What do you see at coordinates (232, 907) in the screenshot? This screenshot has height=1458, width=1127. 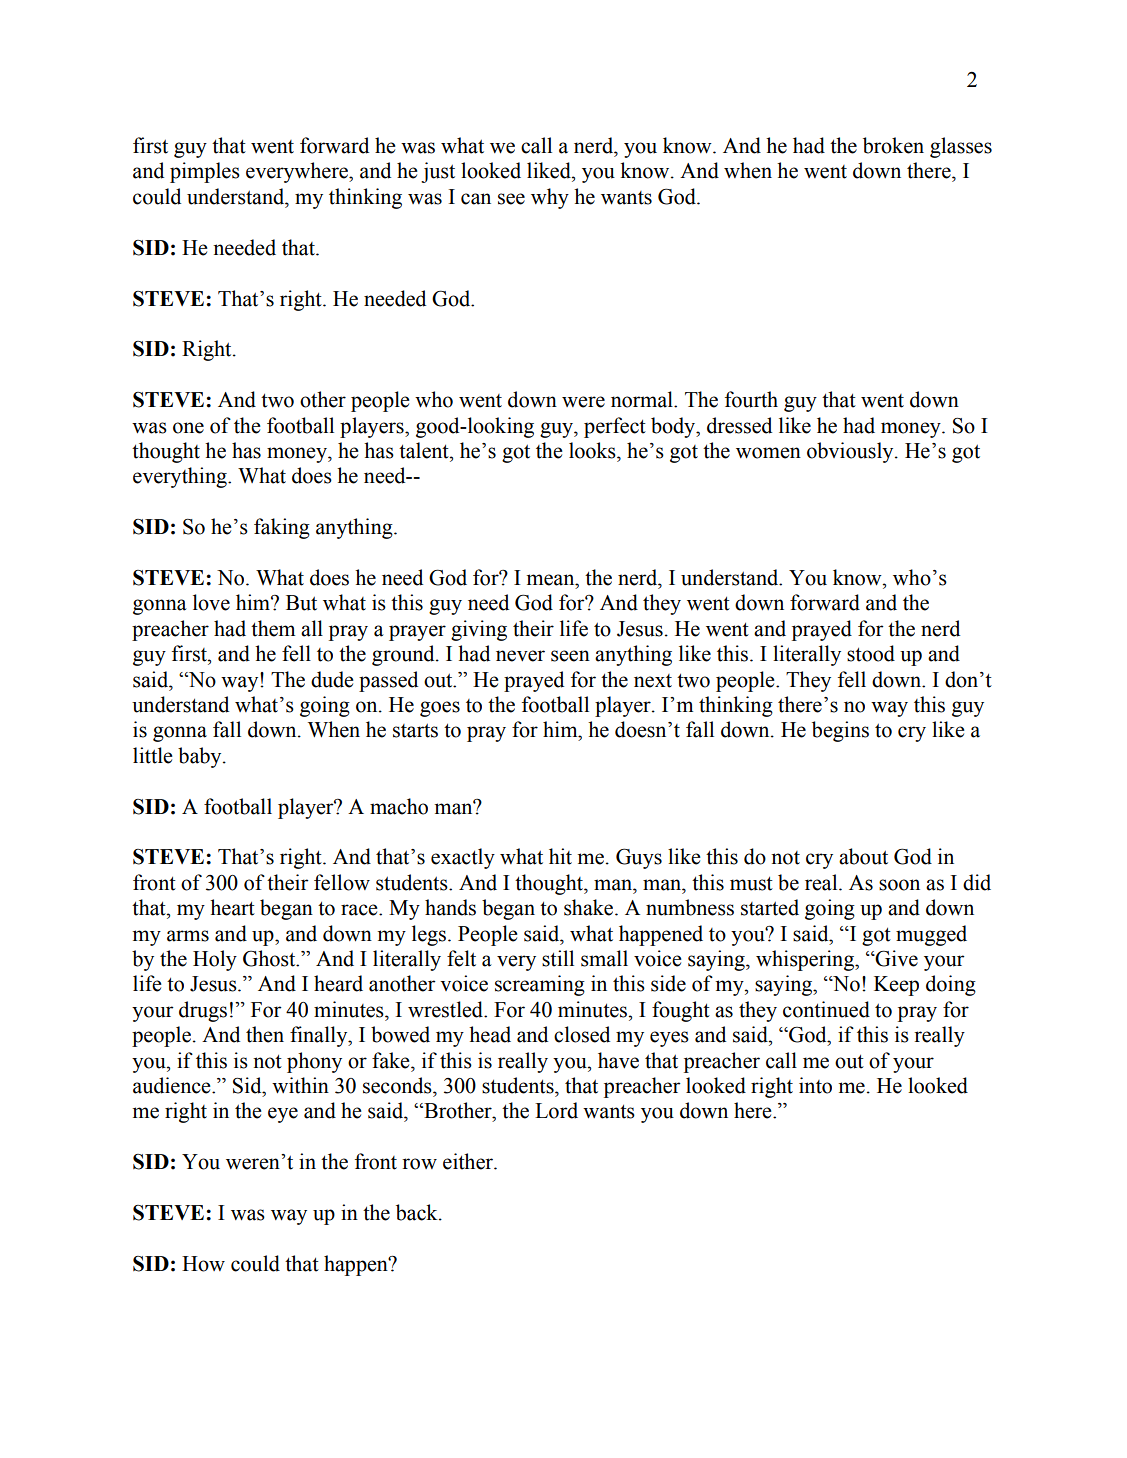 I see `heart` at bounding box center [232, 907].
